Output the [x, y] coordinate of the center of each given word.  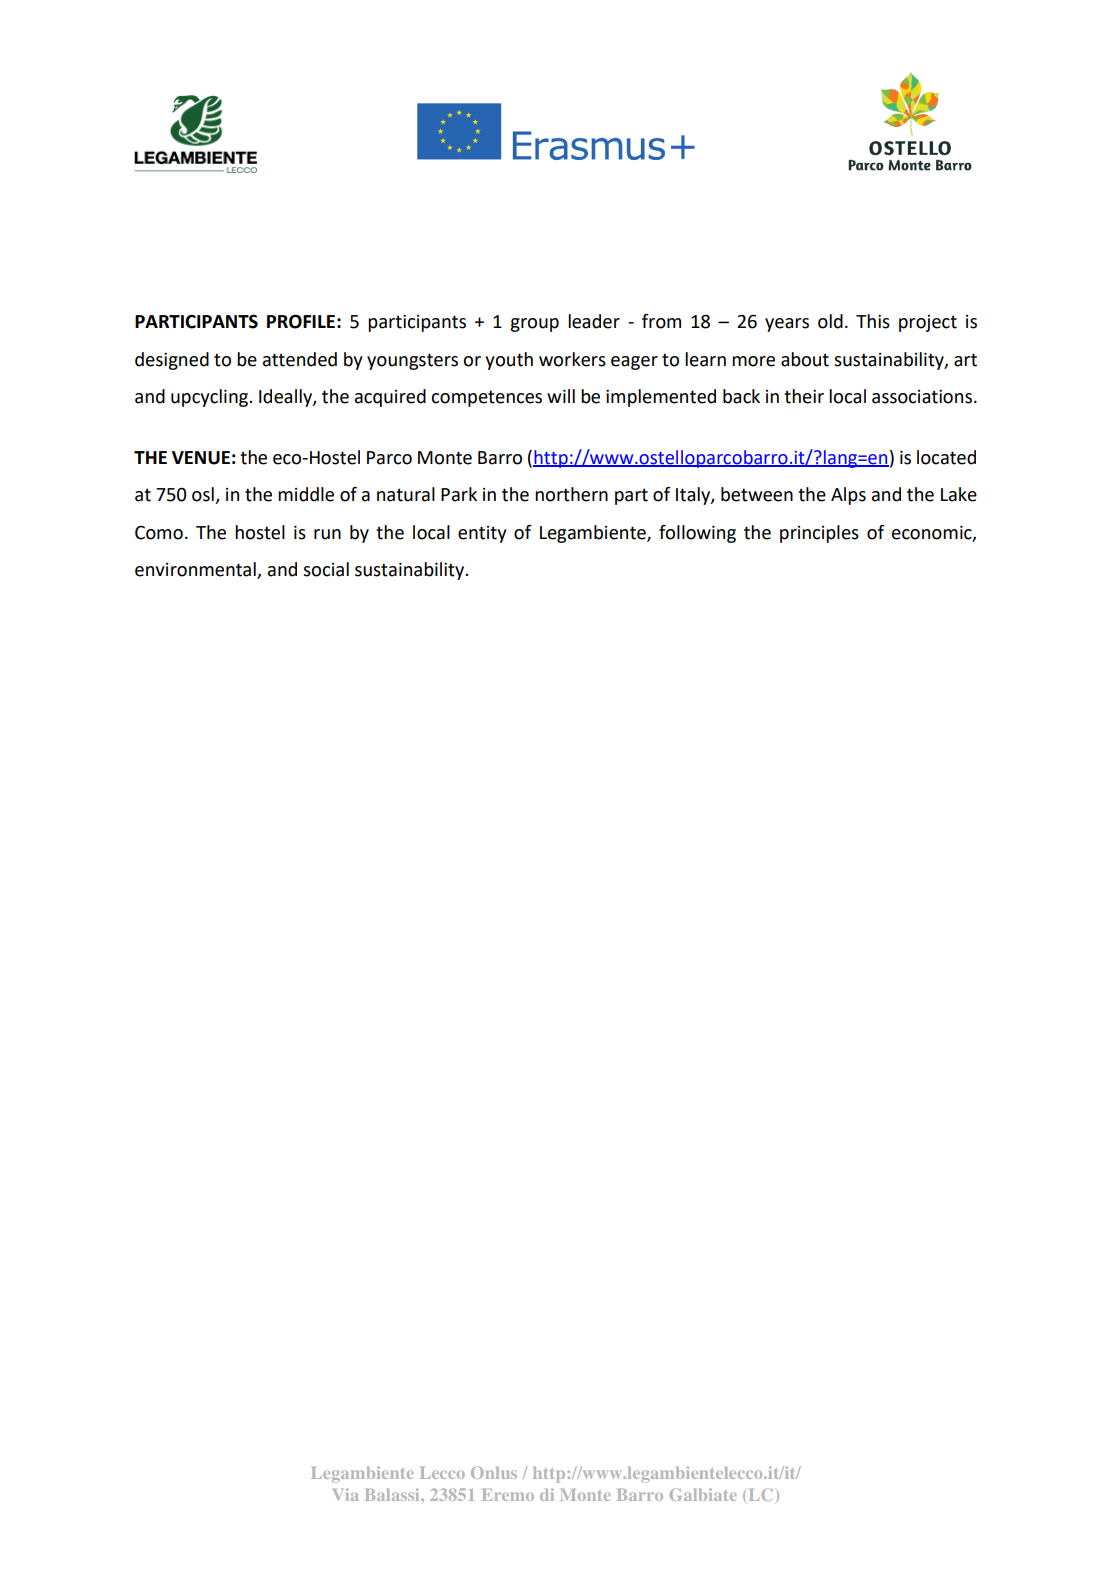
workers [572, 359]
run [327, 534]
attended [300, 359]
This [873, 321]
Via [345, 1494]
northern [571, 494]
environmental [196, 570]
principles [819, 534]
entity [482, 534]
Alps [848, 496]
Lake [959, 494]
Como [159, 533]
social [326, 569]
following [697, 534]
